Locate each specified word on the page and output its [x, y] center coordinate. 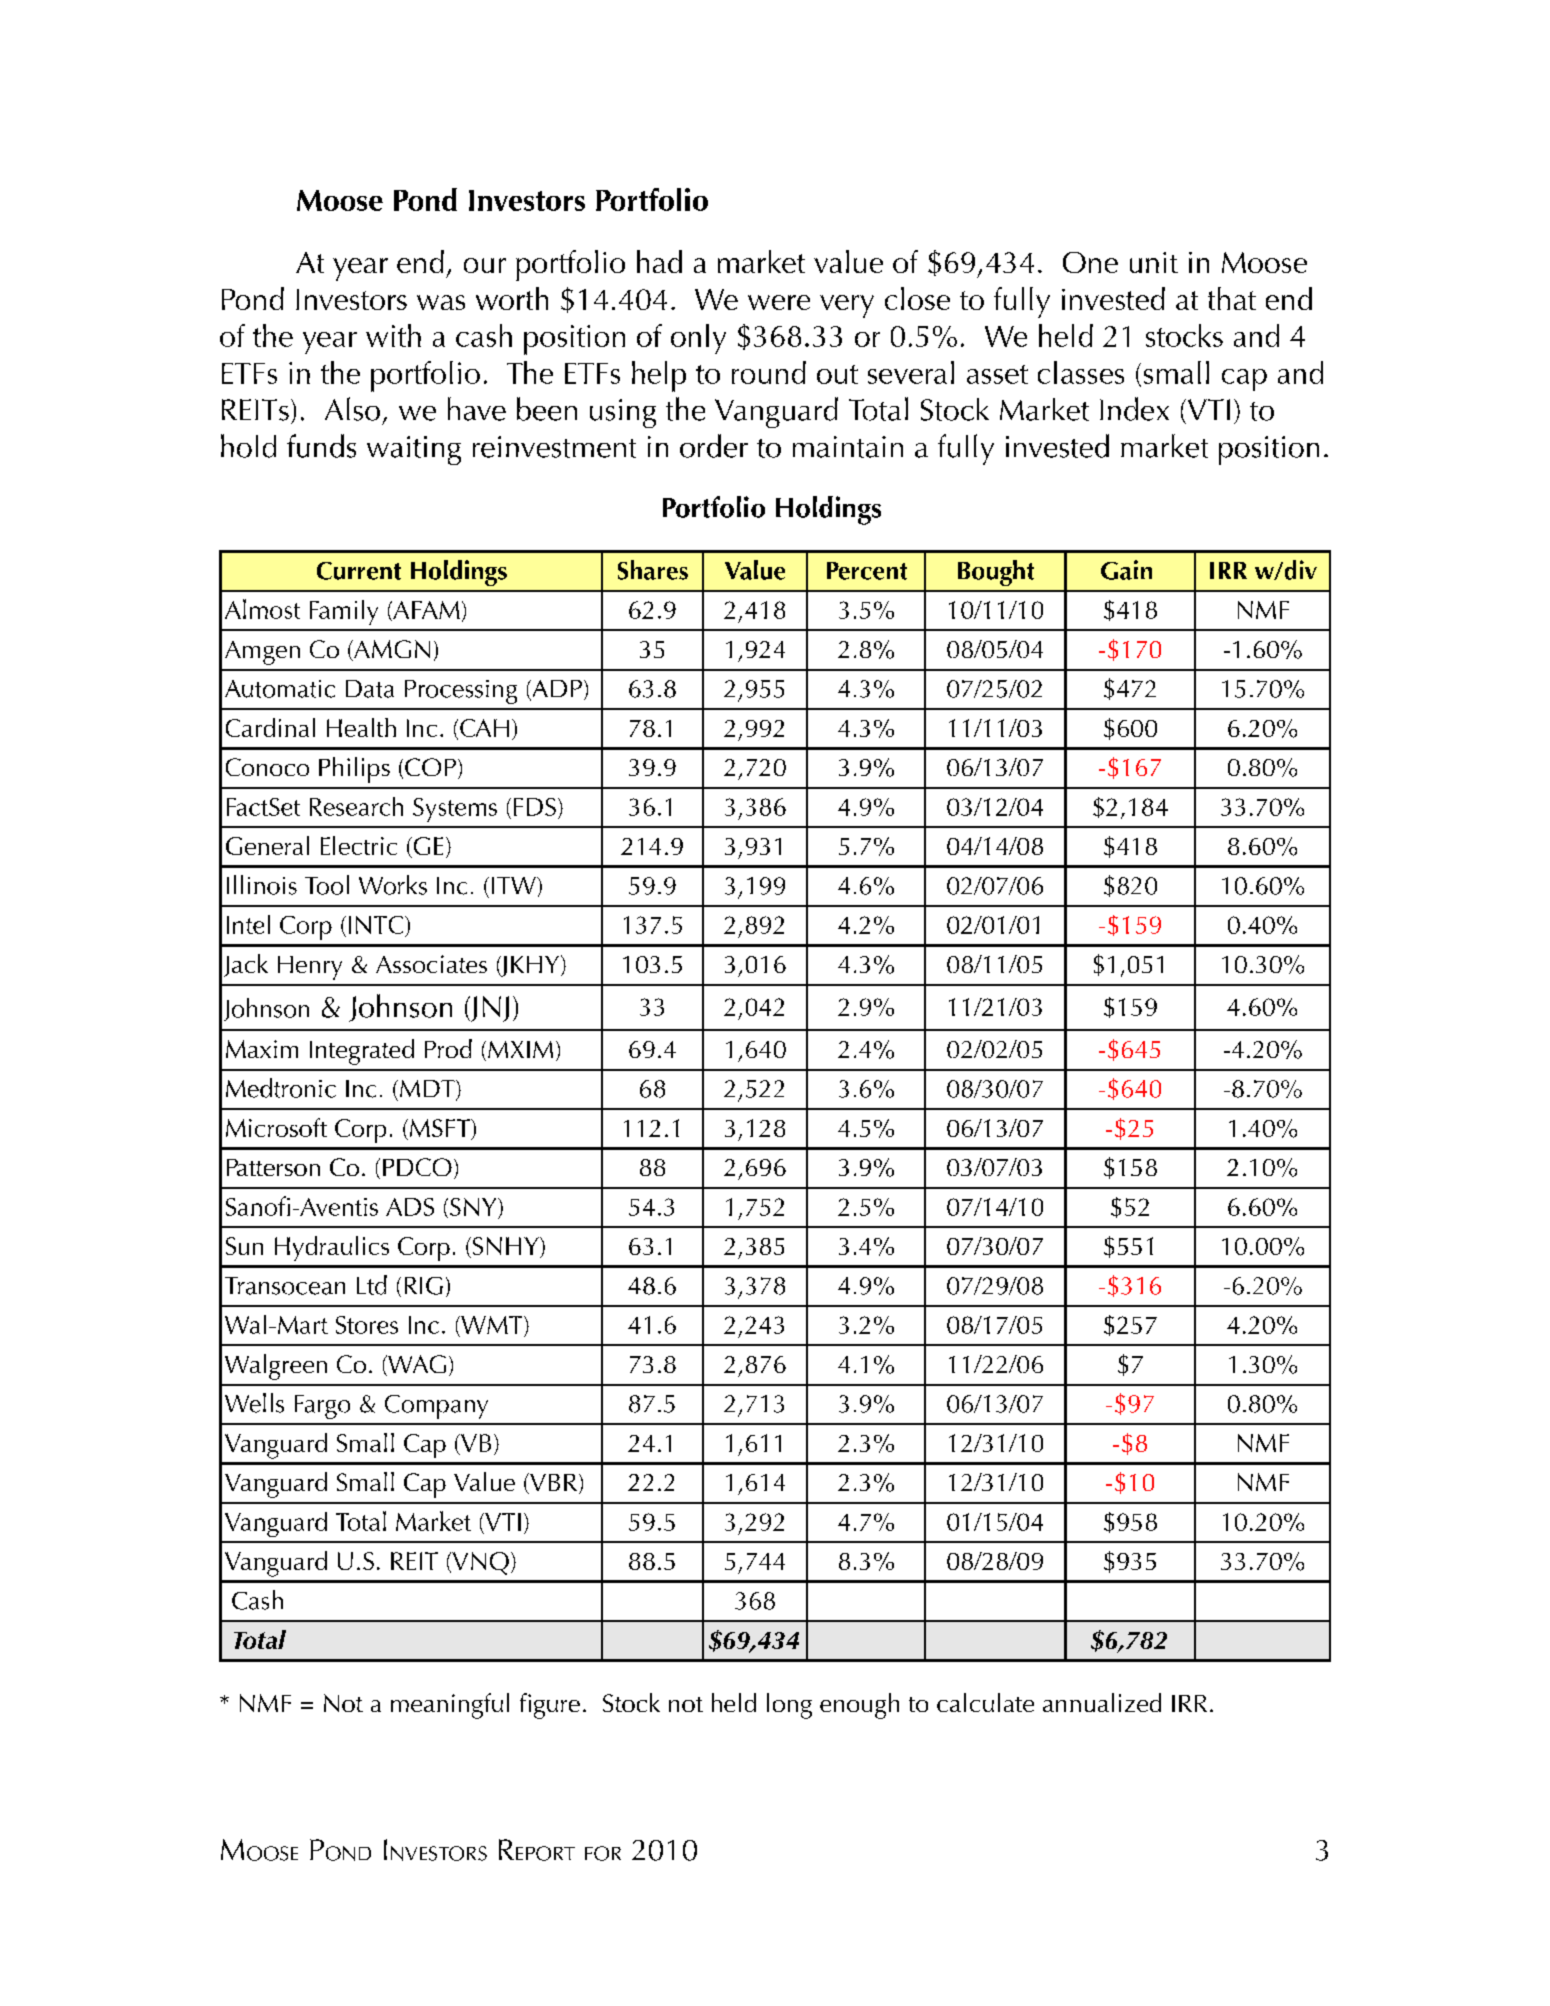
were [779, 302]
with [393, 335]
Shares [653, 570]
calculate [985, 1702]
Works [393, 885]
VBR [554, 1483]
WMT [492, 1325]
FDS [535, 807]
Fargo [322, 1407]
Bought [996, 573]
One [1090, 262]
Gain [1126, 570]
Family [344, 612]
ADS [410, 1207]
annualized [1102, 1702]
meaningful [450, 1706]
